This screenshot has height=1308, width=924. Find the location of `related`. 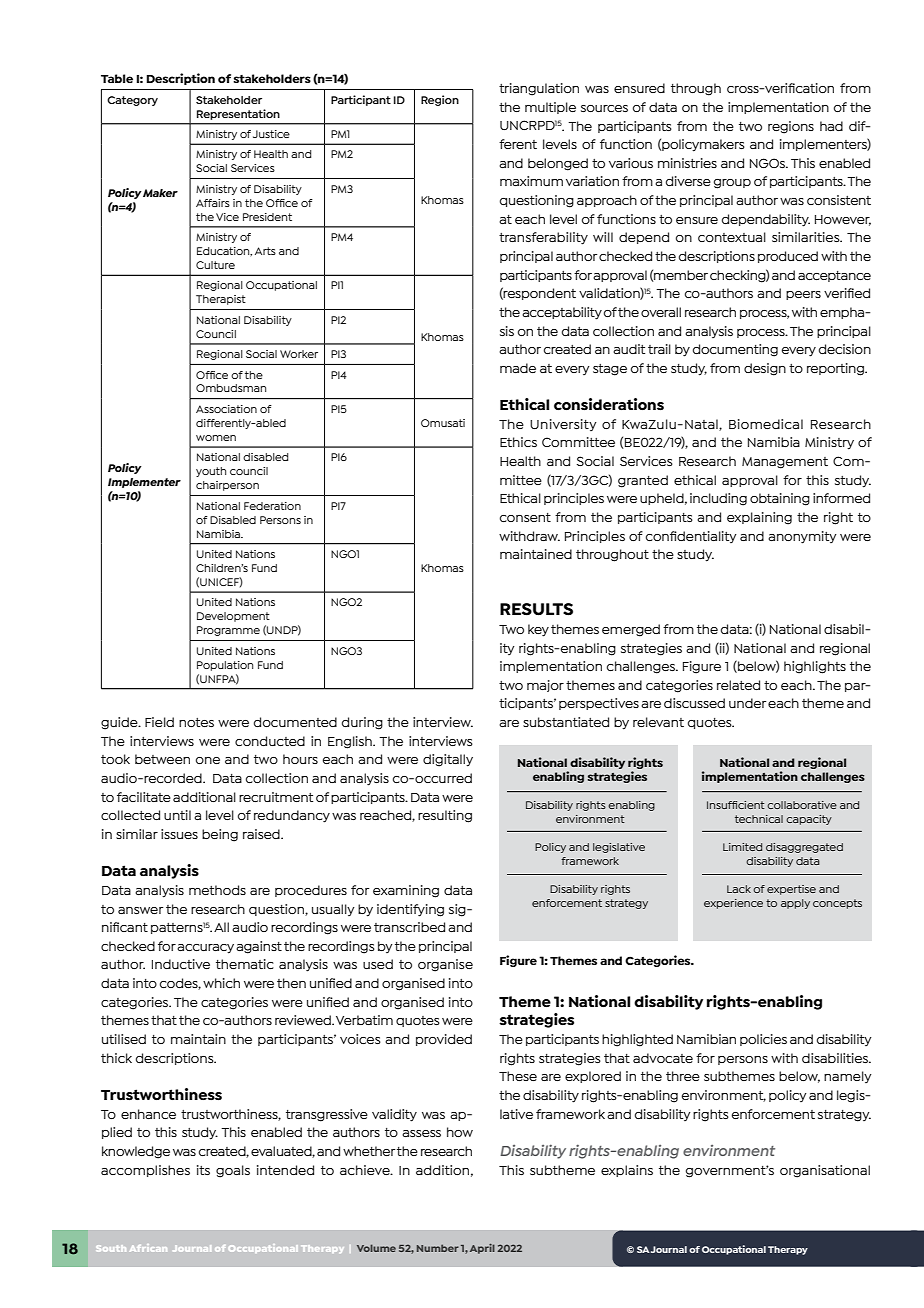

related is located at coordinates (738, 685).
